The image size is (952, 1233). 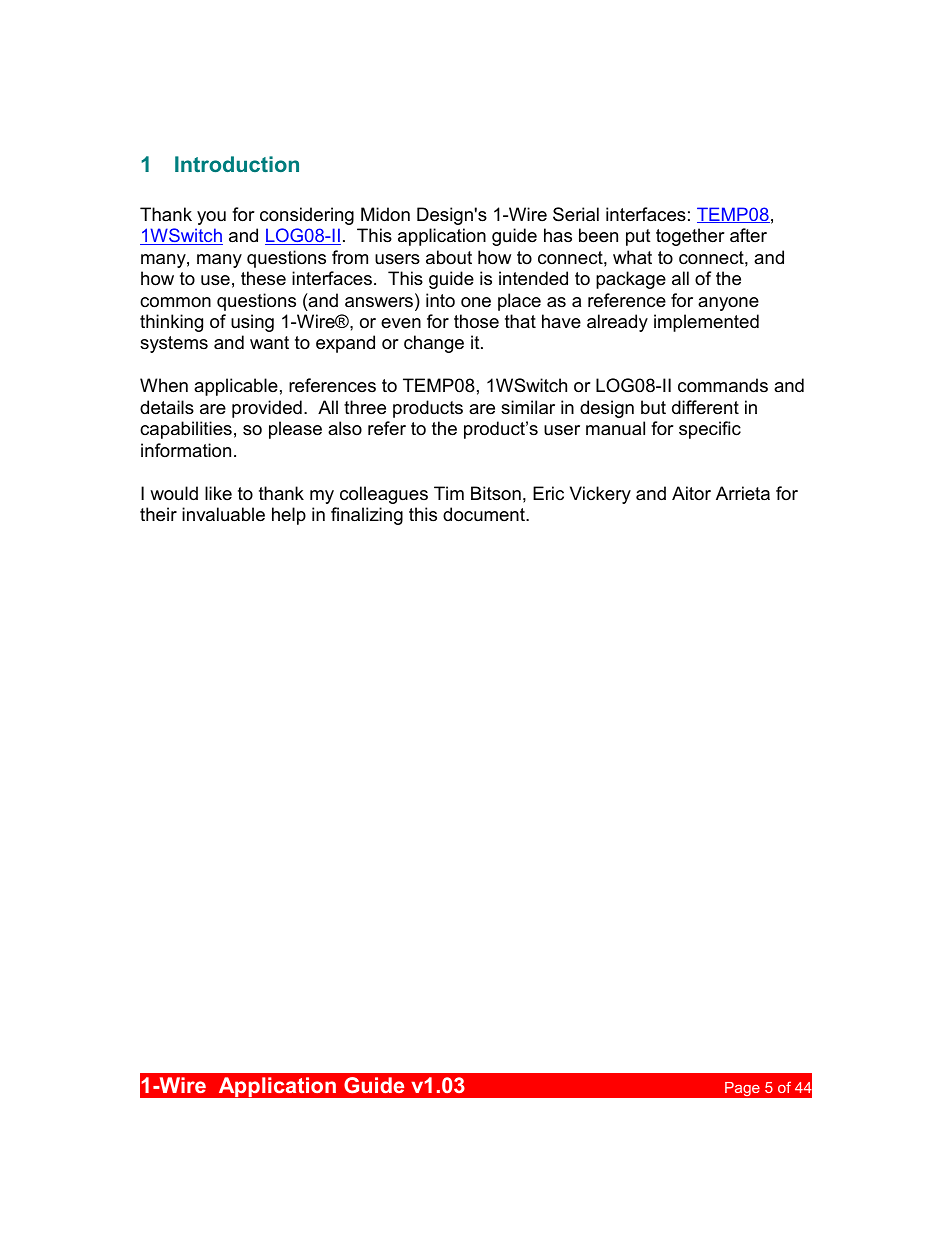 I want to click on together, so click(x=690, y=237).
